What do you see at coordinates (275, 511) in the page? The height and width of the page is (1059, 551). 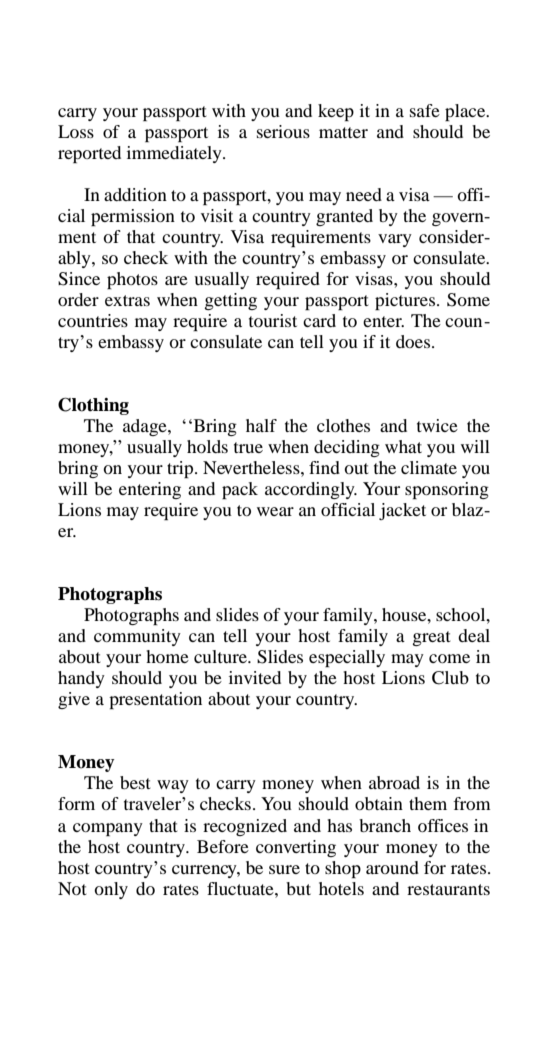 I see `wear` at bounding box center [275, 511].
